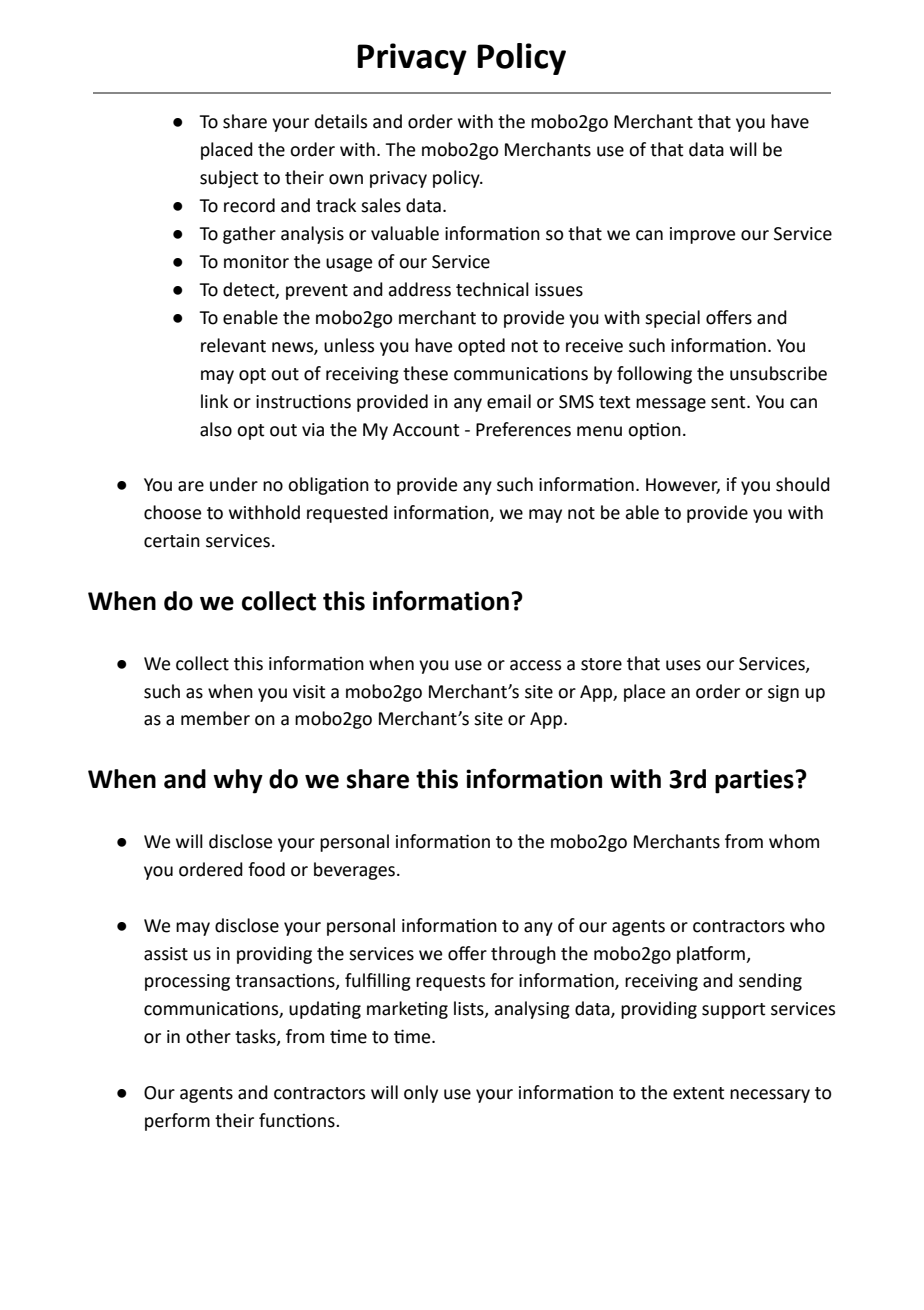 The image size is (924, 1310). Describe the element at coordinates (421, 1094) in the screenshot. I see `only` at that location.
